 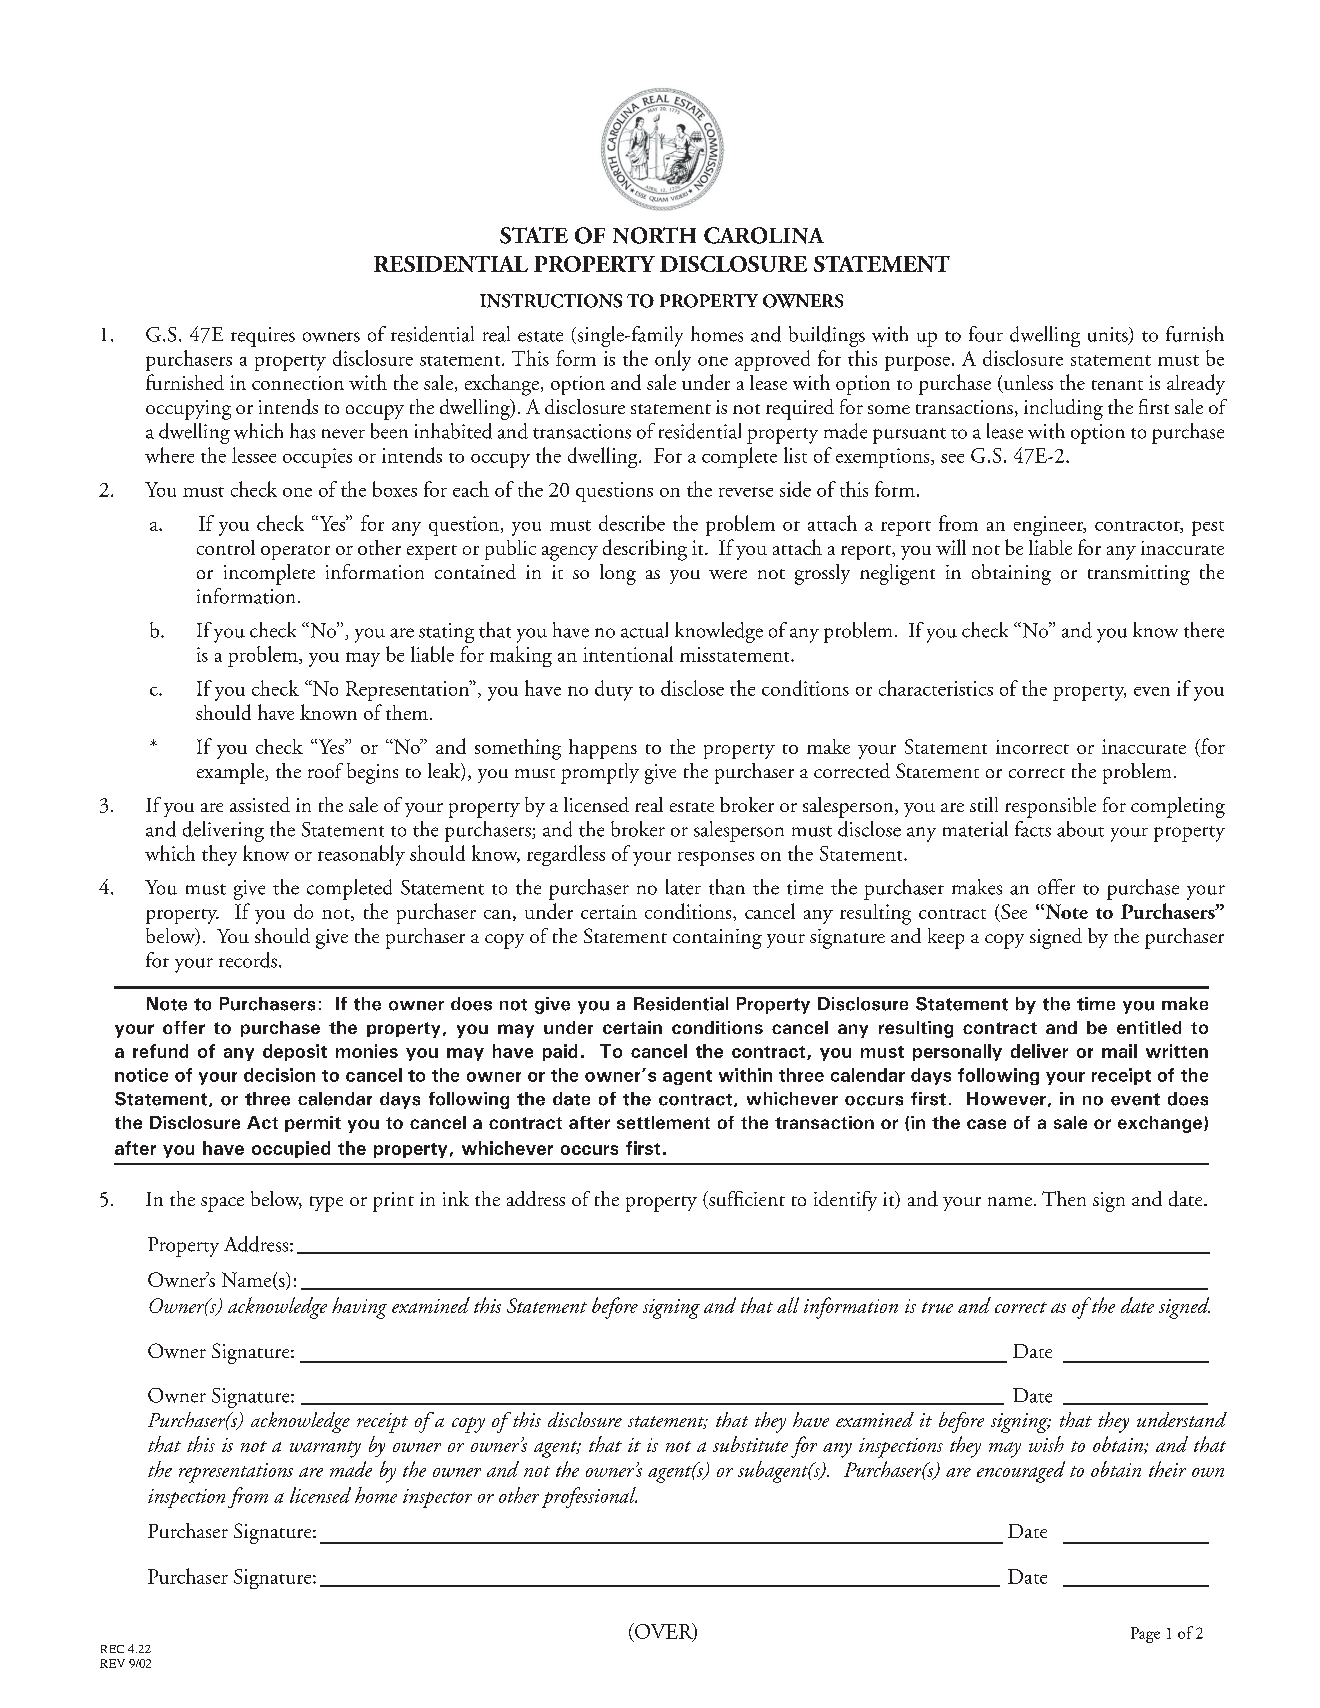 I want to click on inspector, so click(x=437, y=1498).
